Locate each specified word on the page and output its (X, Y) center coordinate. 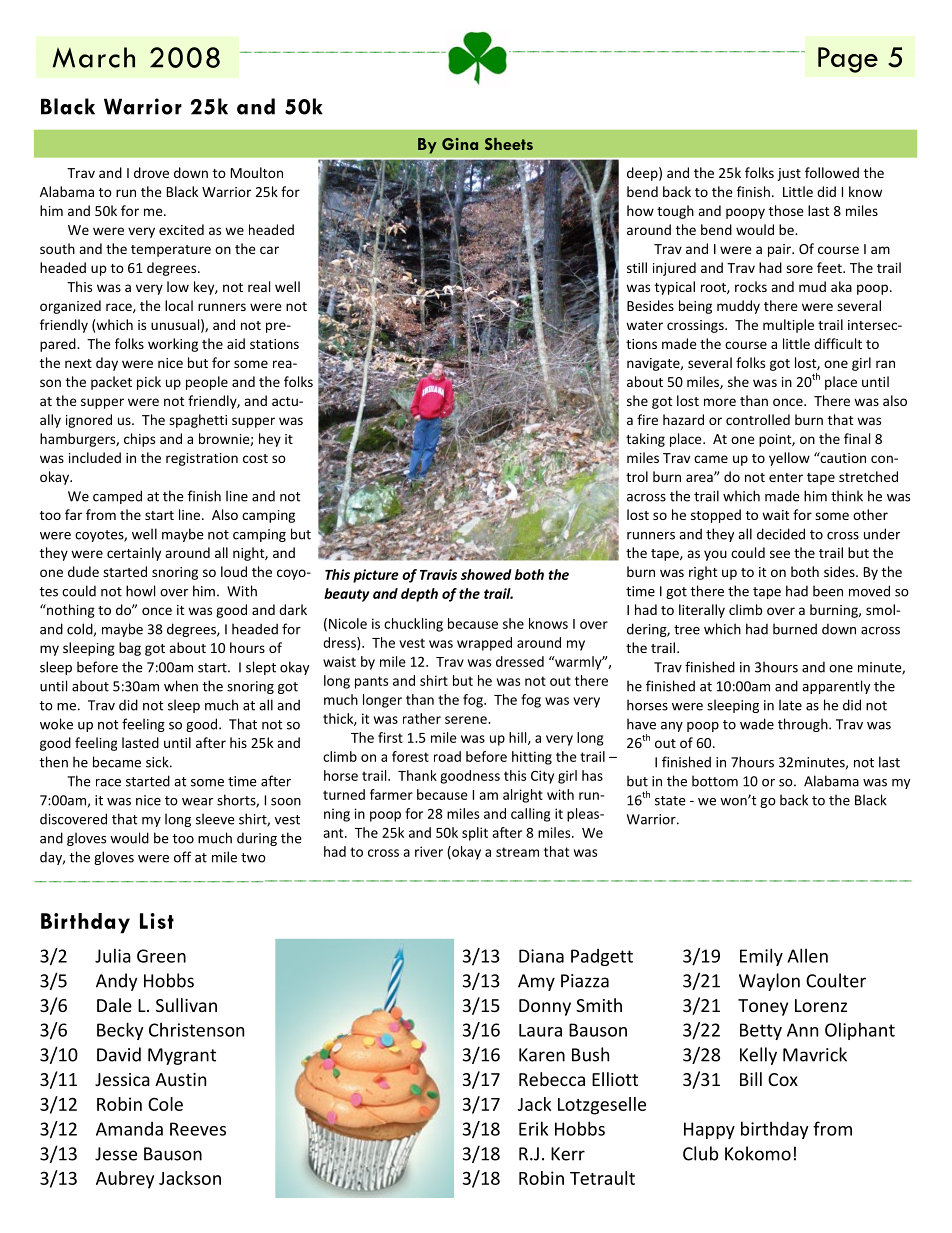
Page (848, 60)
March (94, 57)
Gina (460, 144)
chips (139, 440)
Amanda (129, 1129)
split (475, 834)
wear (197, 802)
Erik (533, 1128)
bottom (715, 781)
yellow (789, 459)
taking (645, 440)
